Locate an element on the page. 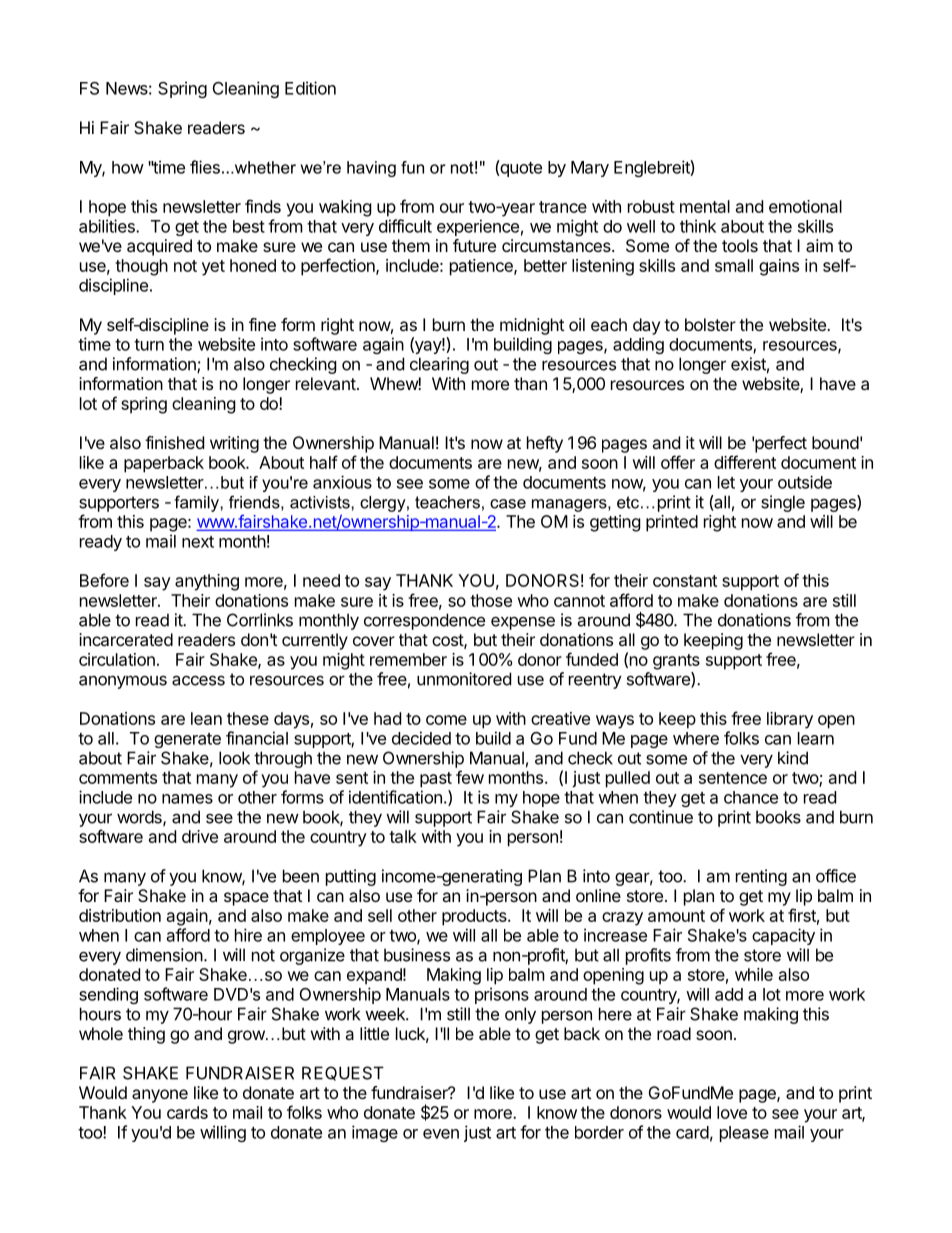 The image size is (952, 1233). how is located at coordinates (128, 167).
